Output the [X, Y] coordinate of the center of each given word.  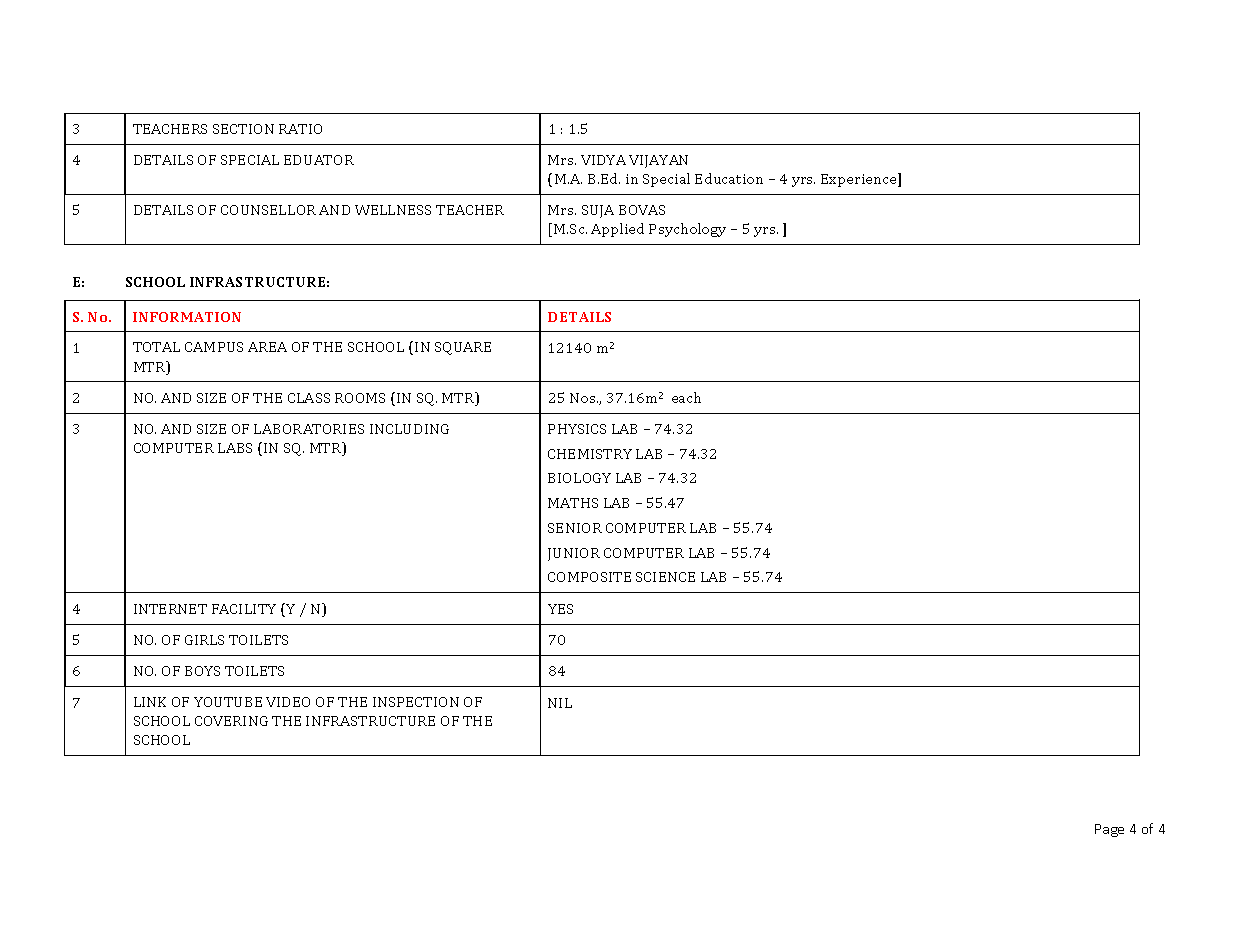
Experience [860, 180]
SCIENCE [665, 577]
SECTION [243, 129]
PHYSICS [577, 429]
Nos [584, 398]
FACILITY [244, 609]
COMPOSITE [589, 577]
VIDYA [603, 160]
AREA [267, 347]
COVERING [231, 721]
